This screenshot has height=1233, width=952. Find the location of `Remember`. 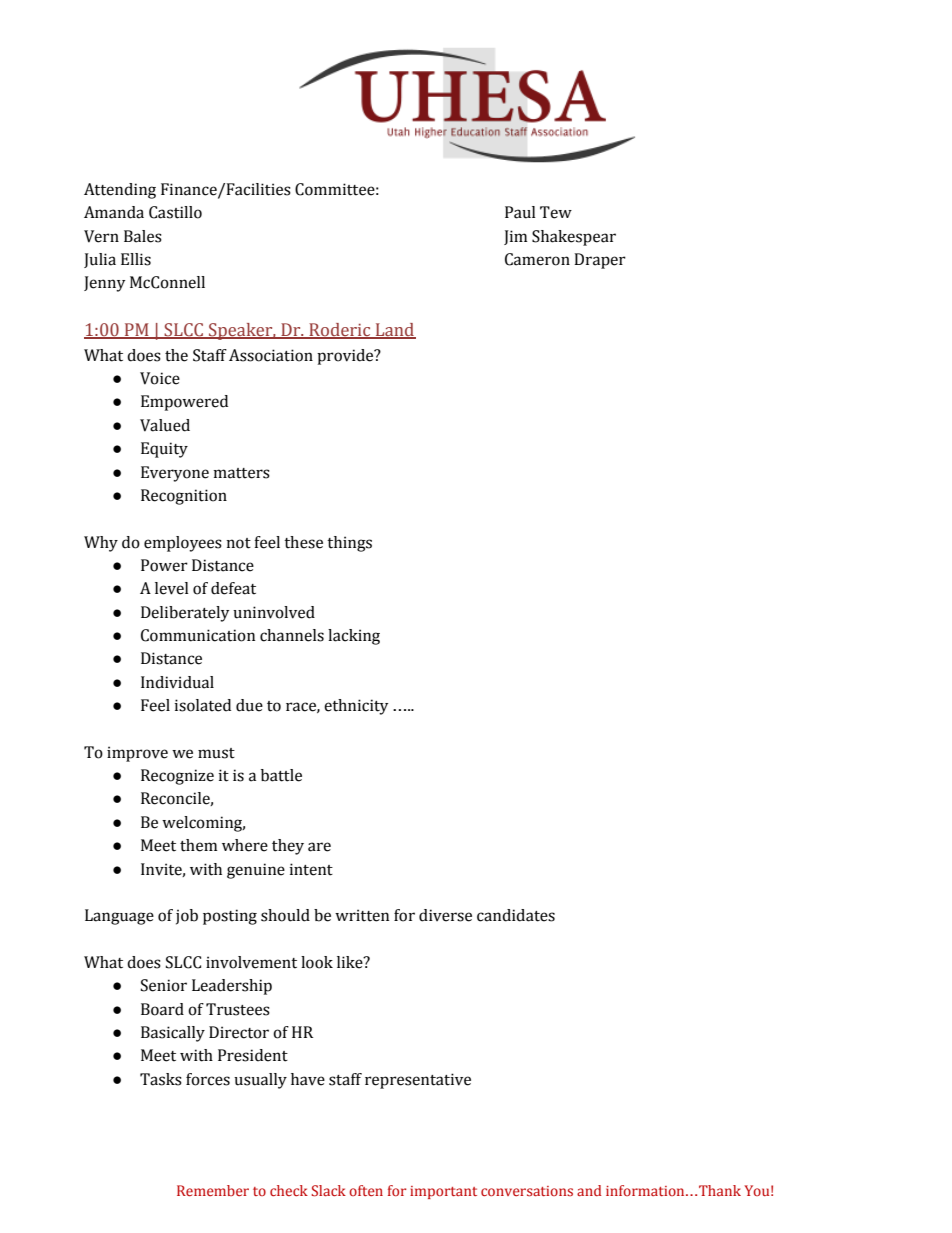

Remember is located at coordinates (213, 1190).
